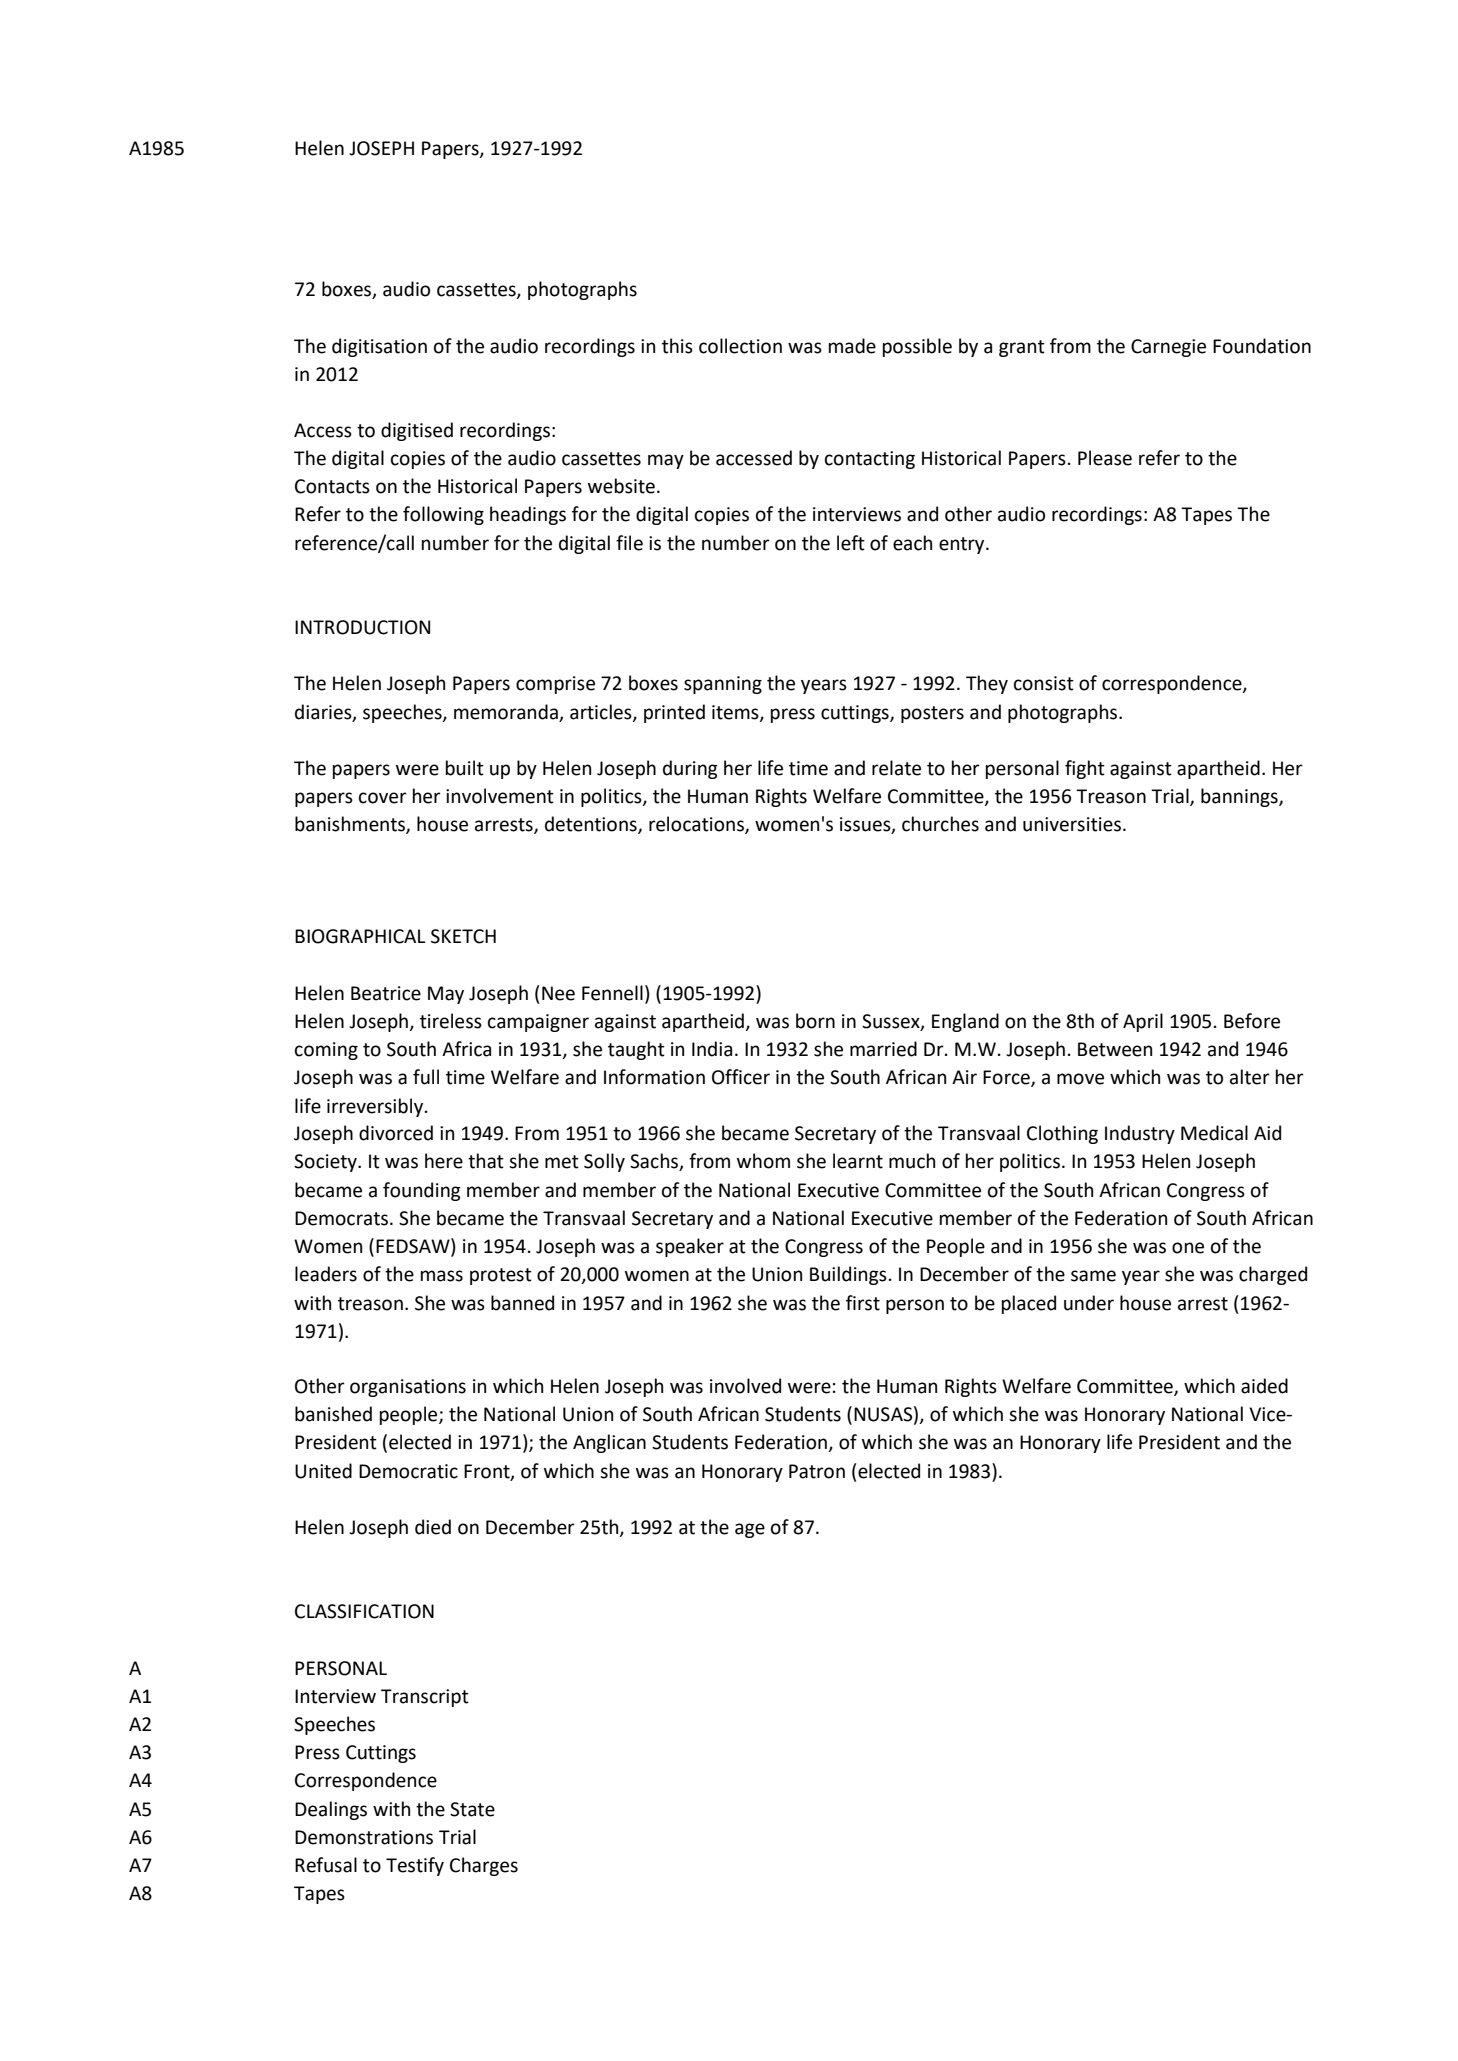 The height and width of the image is (2061, 1458). Describe the element at coordinates (1168, 348) in the image. I see `Carnegie` at that location.
